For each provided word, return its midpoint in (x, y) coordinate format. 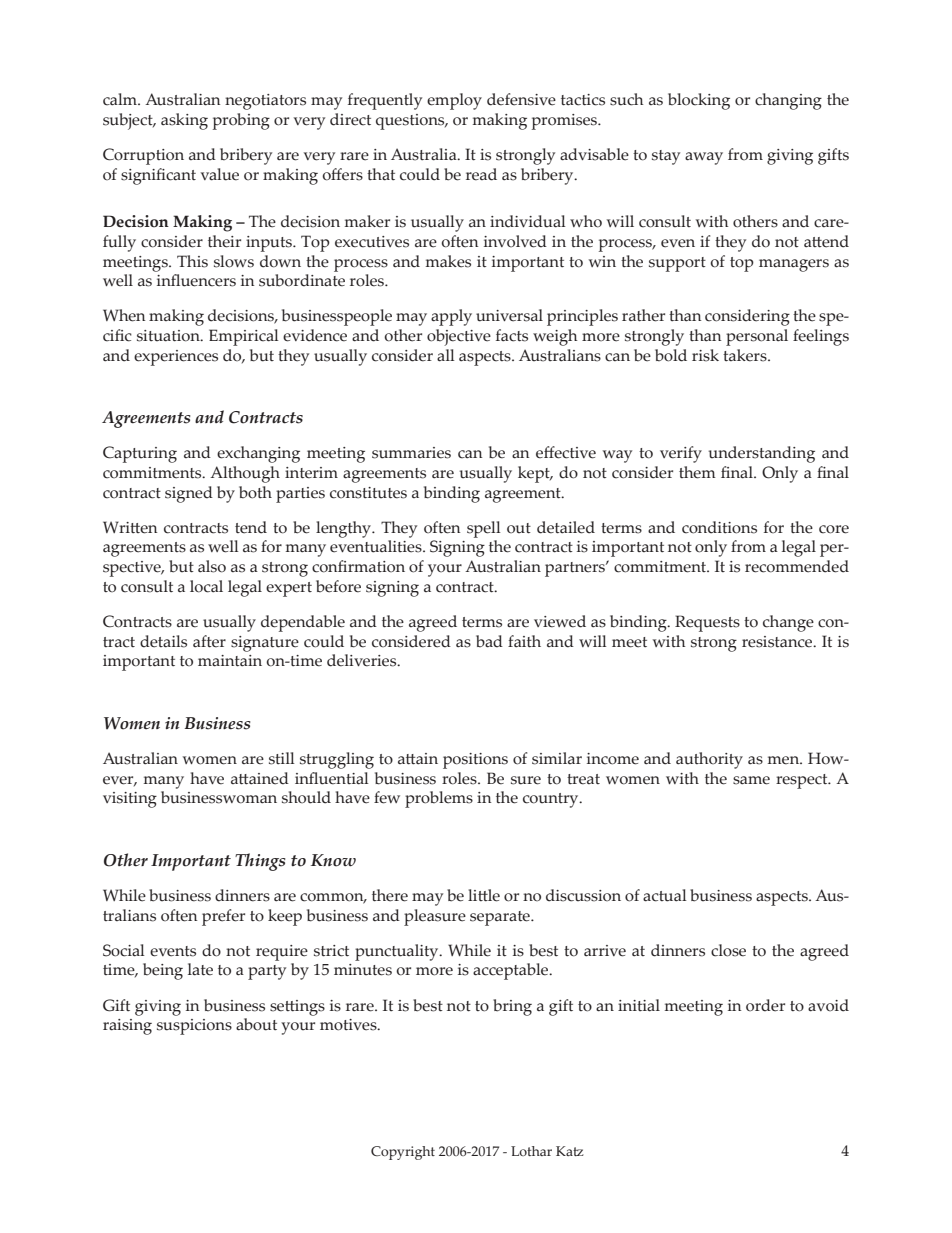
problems (439, 799)
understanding (761, 454)
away (704, 158)
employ (454, 101)
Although (245, 474)
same (751, 780)
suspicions (194, 1027)
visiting (130, 800)
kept (535, 474)
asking (184, 121)
